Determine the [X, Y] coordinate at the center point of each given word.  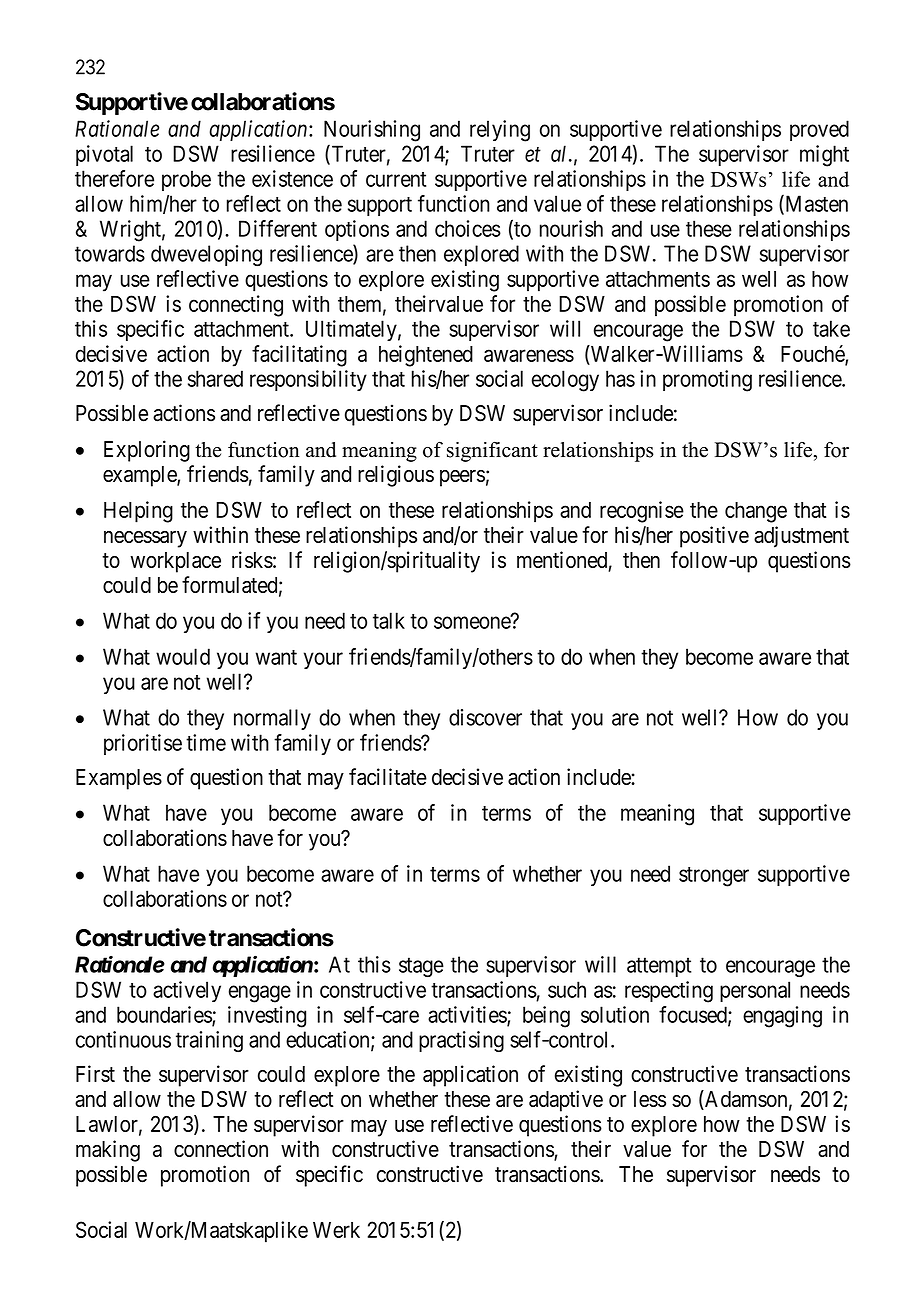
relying [500, 131]
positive [714, 537]
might [824, 156]
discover [485, 717]
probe [186, 180]
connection [221, 1148]
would [183, 656]
